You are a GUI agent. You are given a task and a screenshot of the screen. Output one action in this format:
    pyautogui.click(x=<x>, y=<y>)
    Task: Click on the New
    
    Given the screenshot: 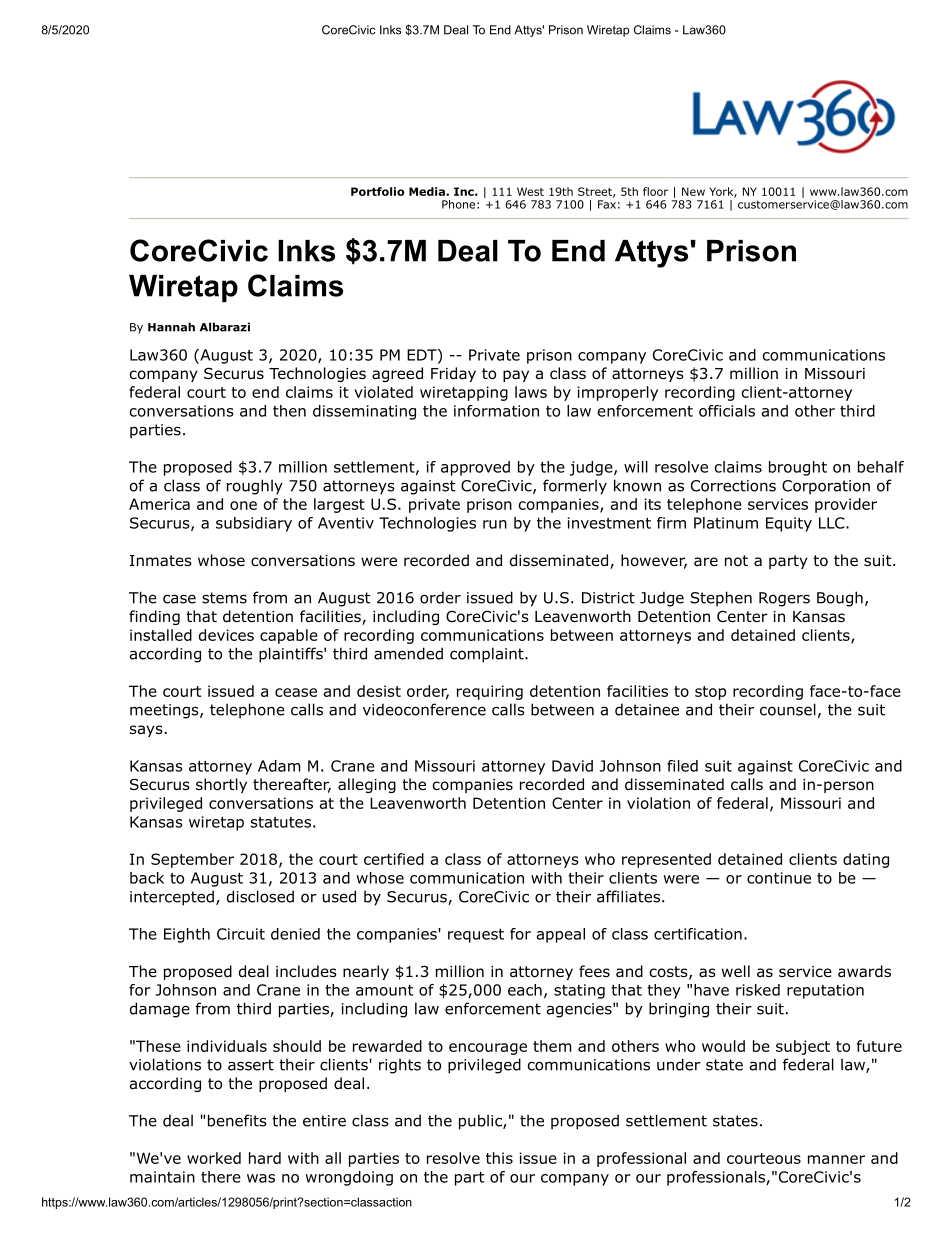 What is the action you would take?
    pyautogui.click(x=693, y=191)
